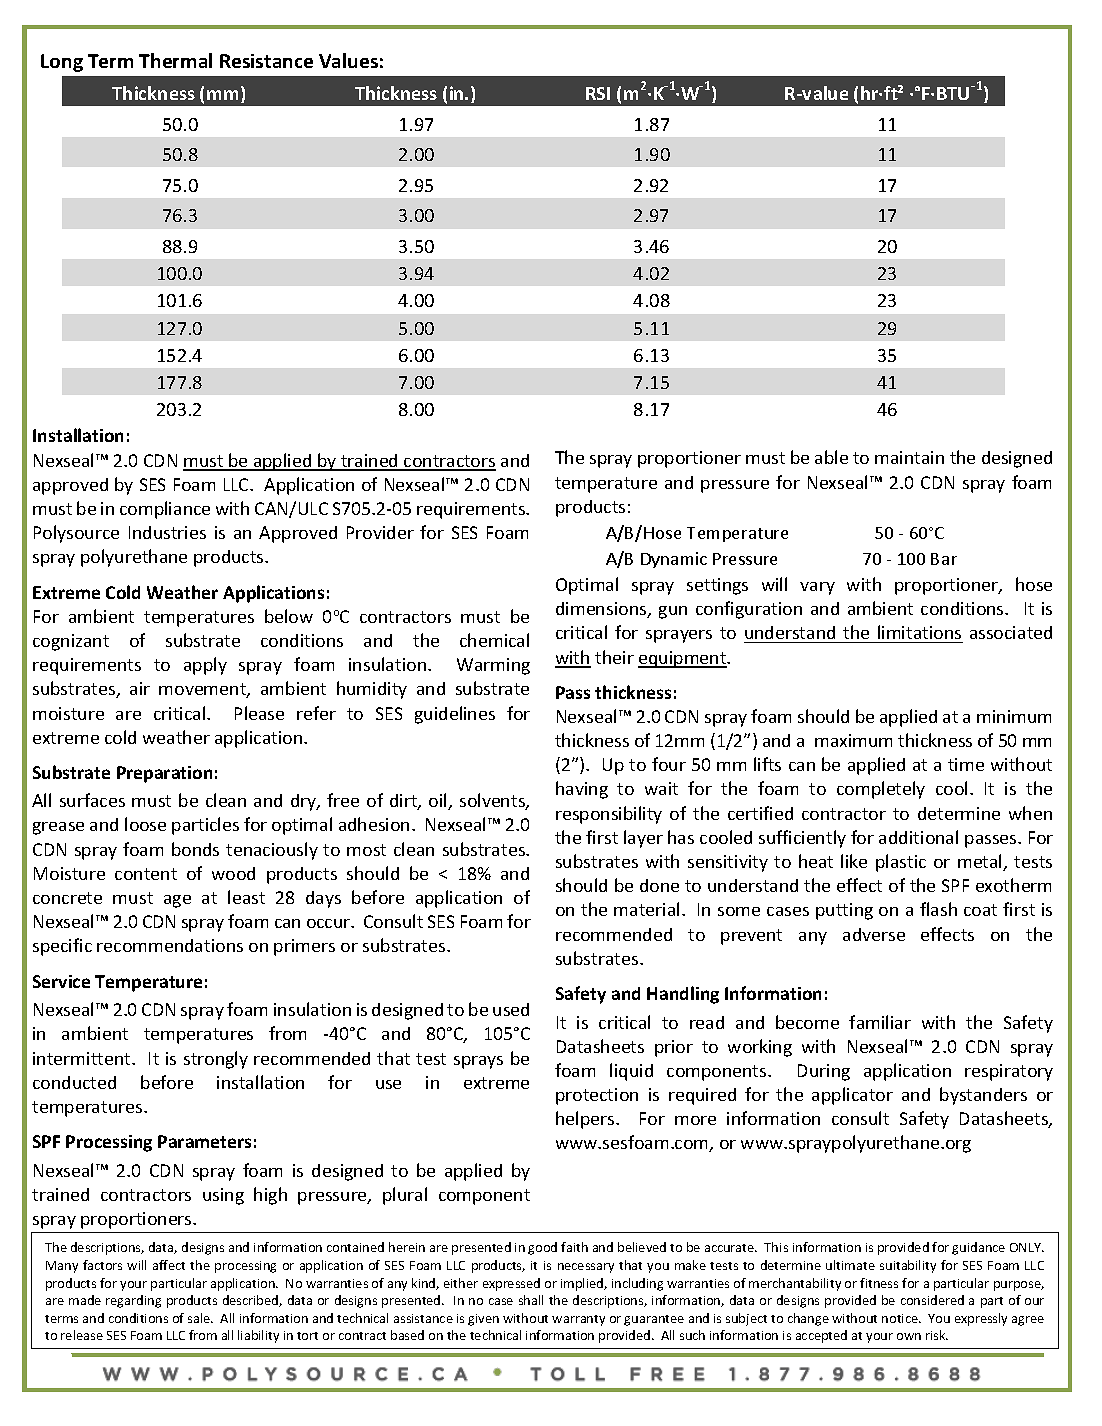  What do you see at coordinates (200, 1318) in the screenshot?
I see `sale` at bounding box center [200, 1318].
